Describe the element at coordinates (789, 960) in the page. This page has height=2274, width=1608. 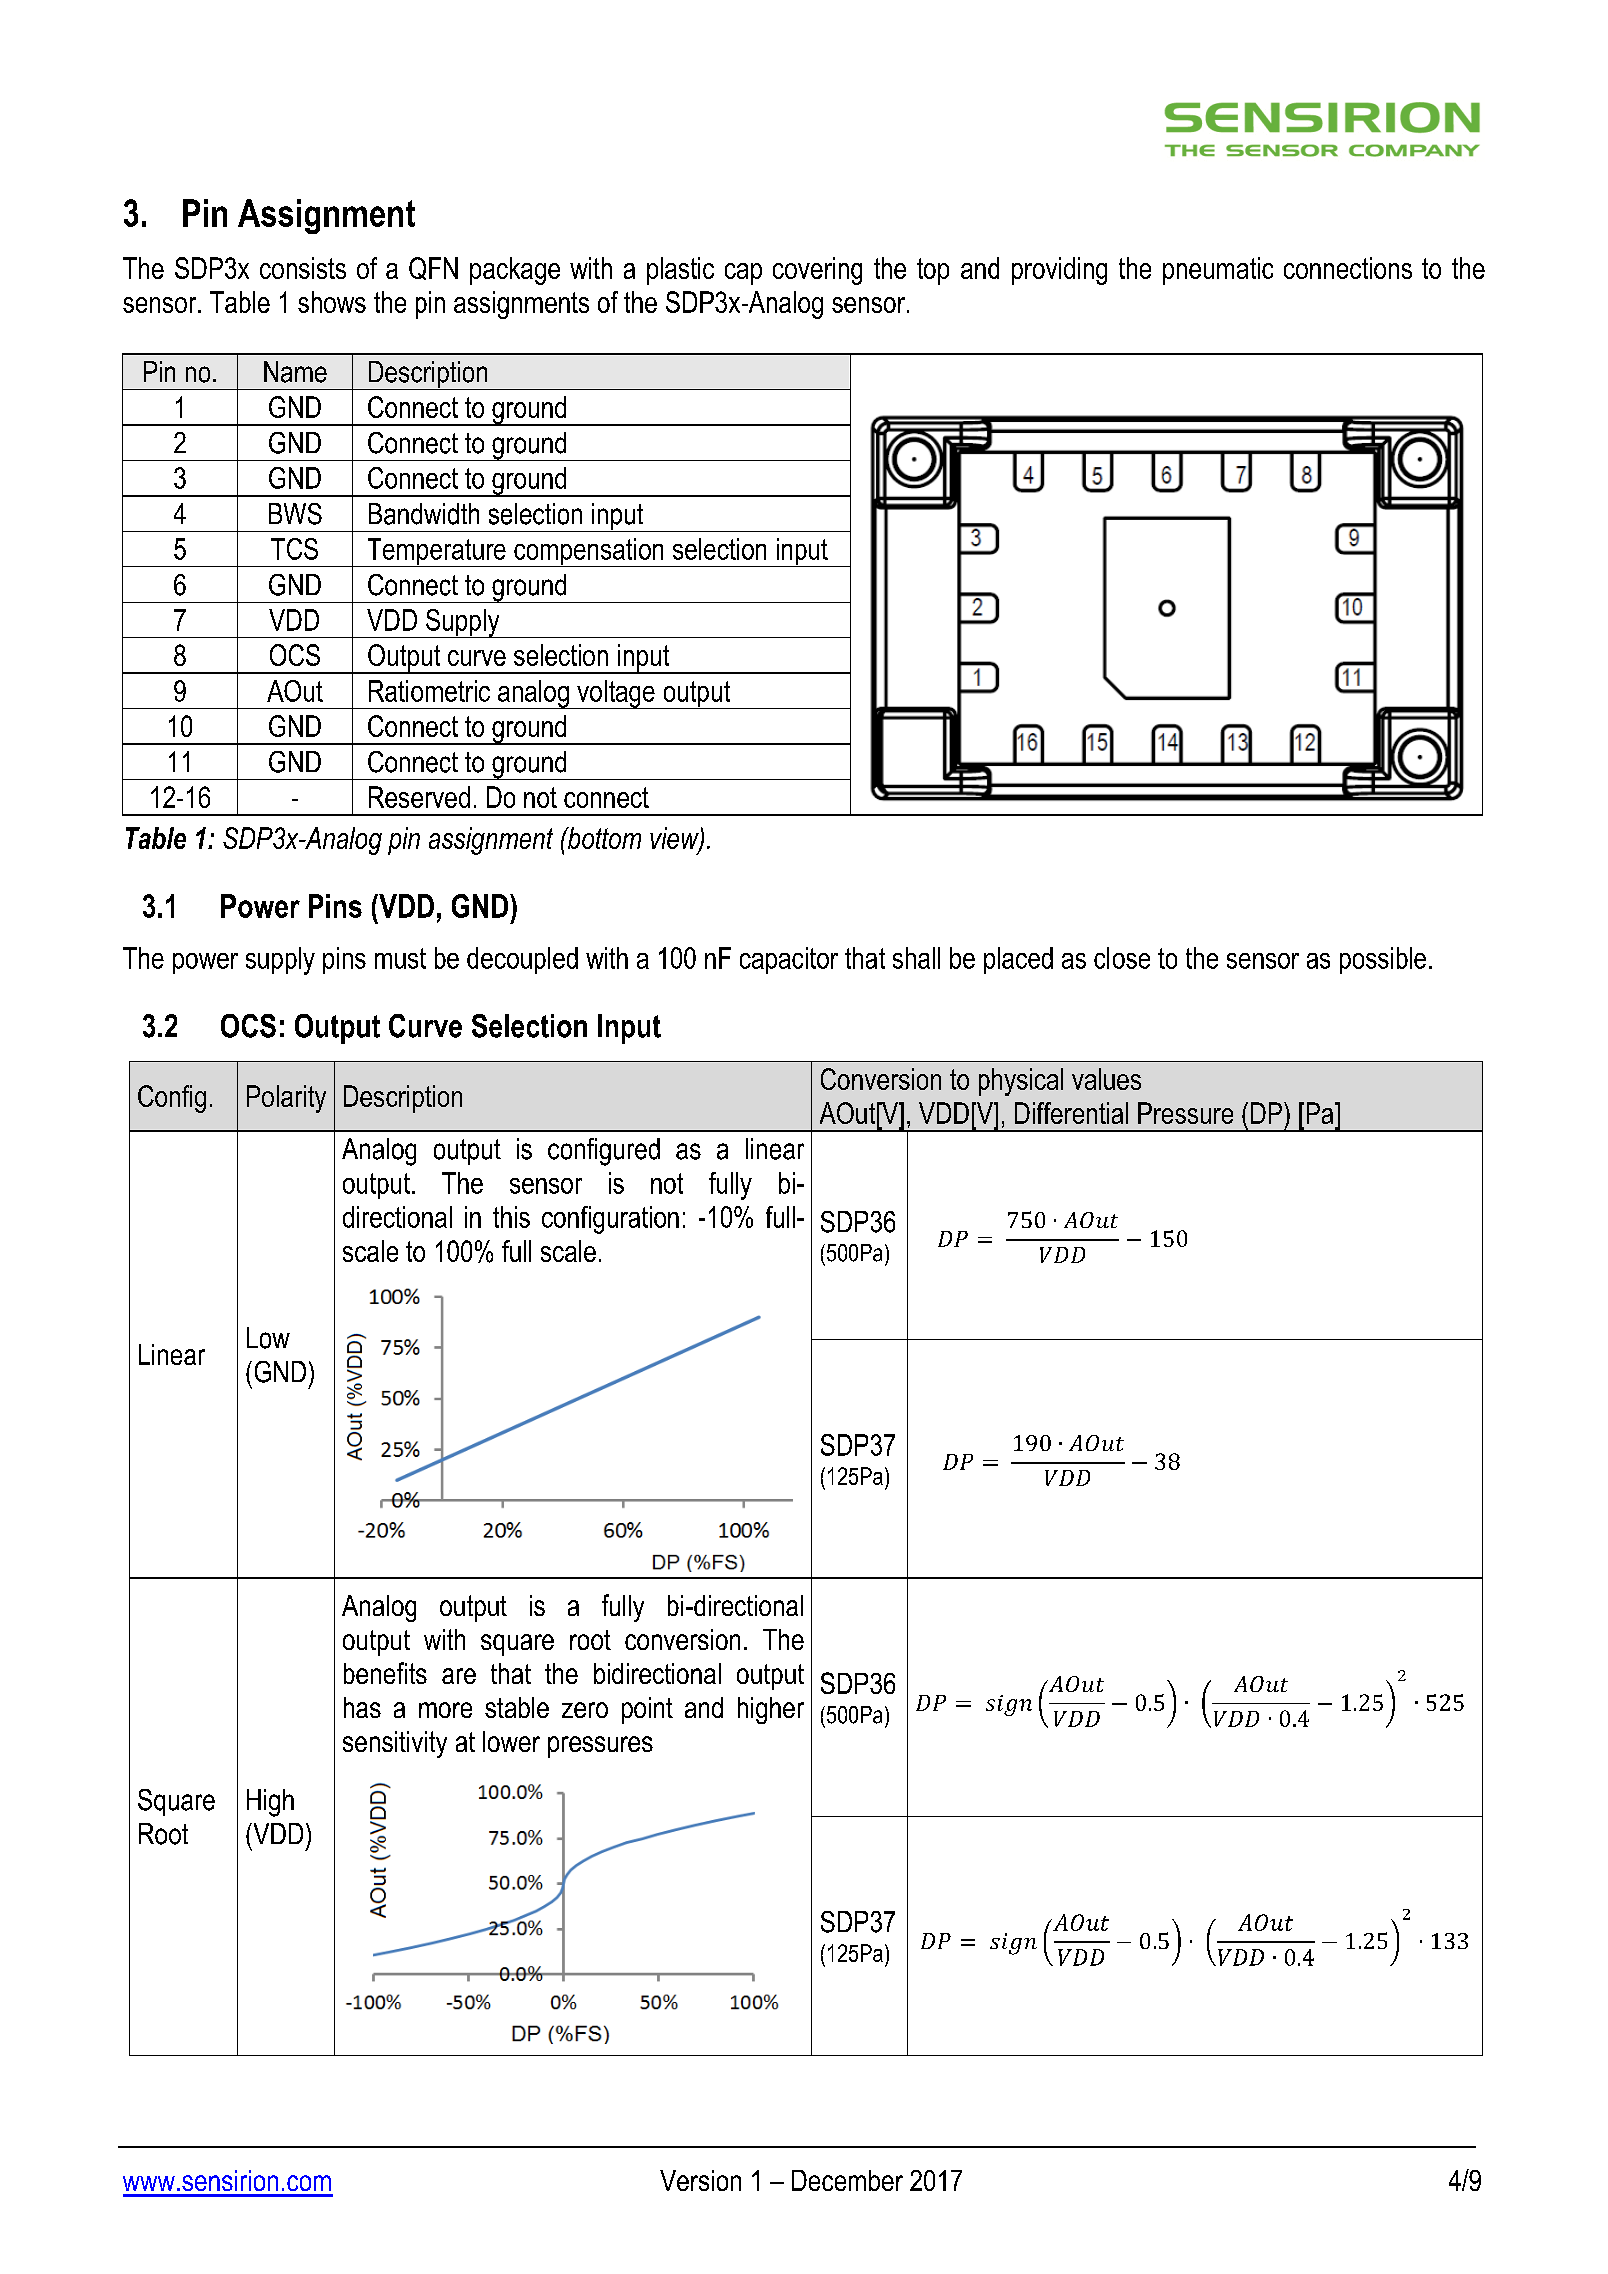
I see `capacitor` at that location.
